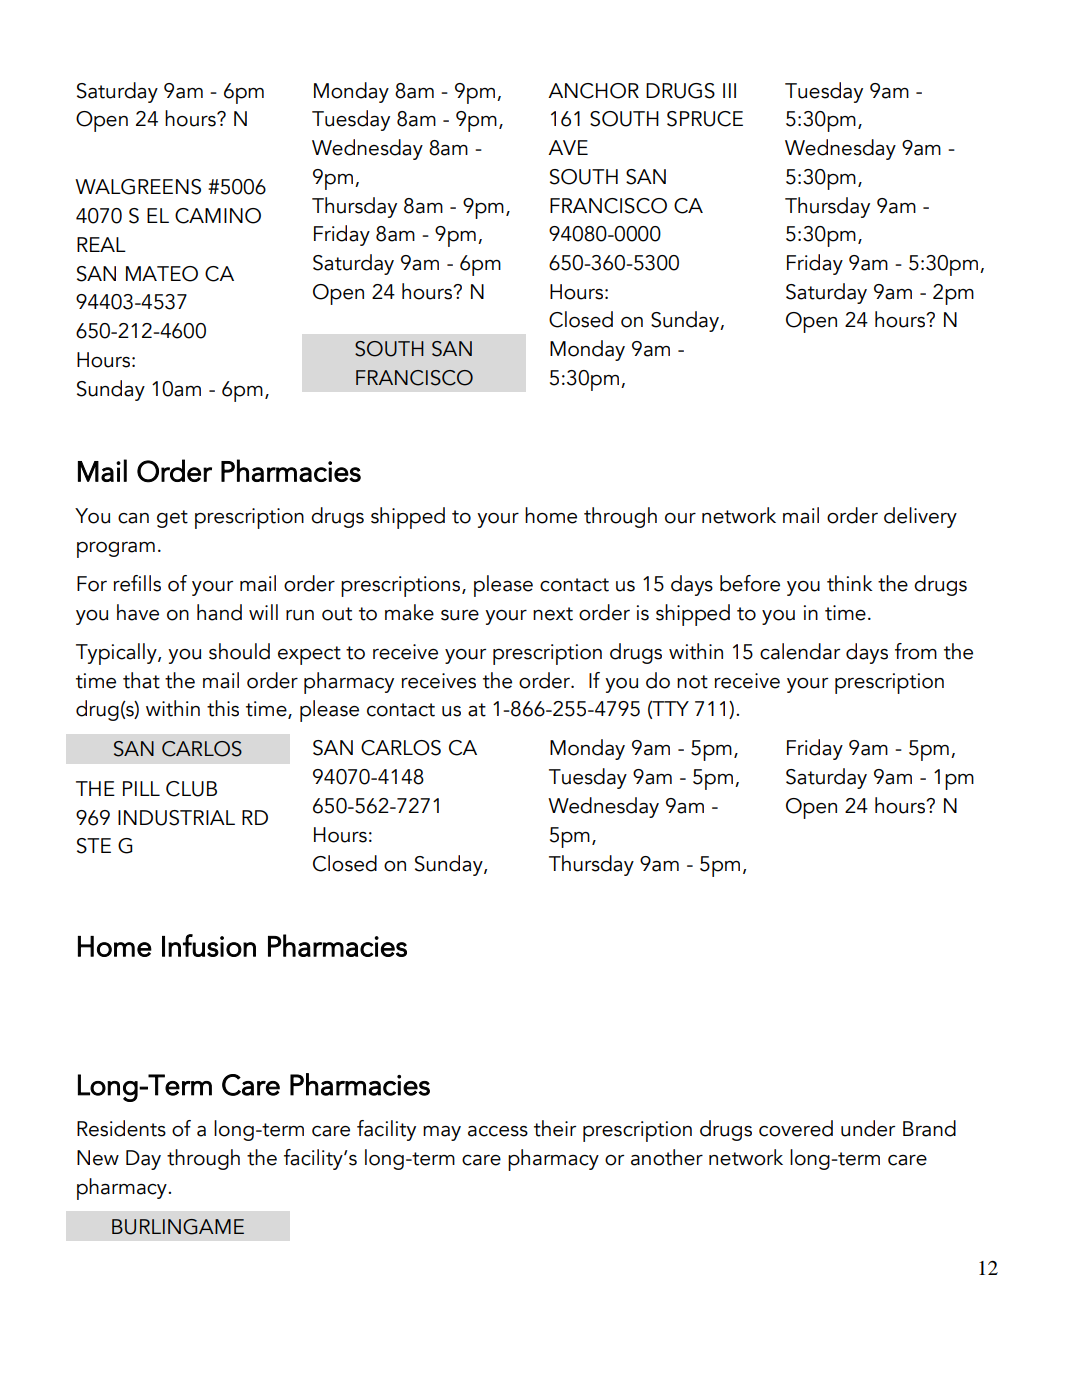 The image size is (1072, 1388). I want to click on WALGREENS, so click(138, 187).
